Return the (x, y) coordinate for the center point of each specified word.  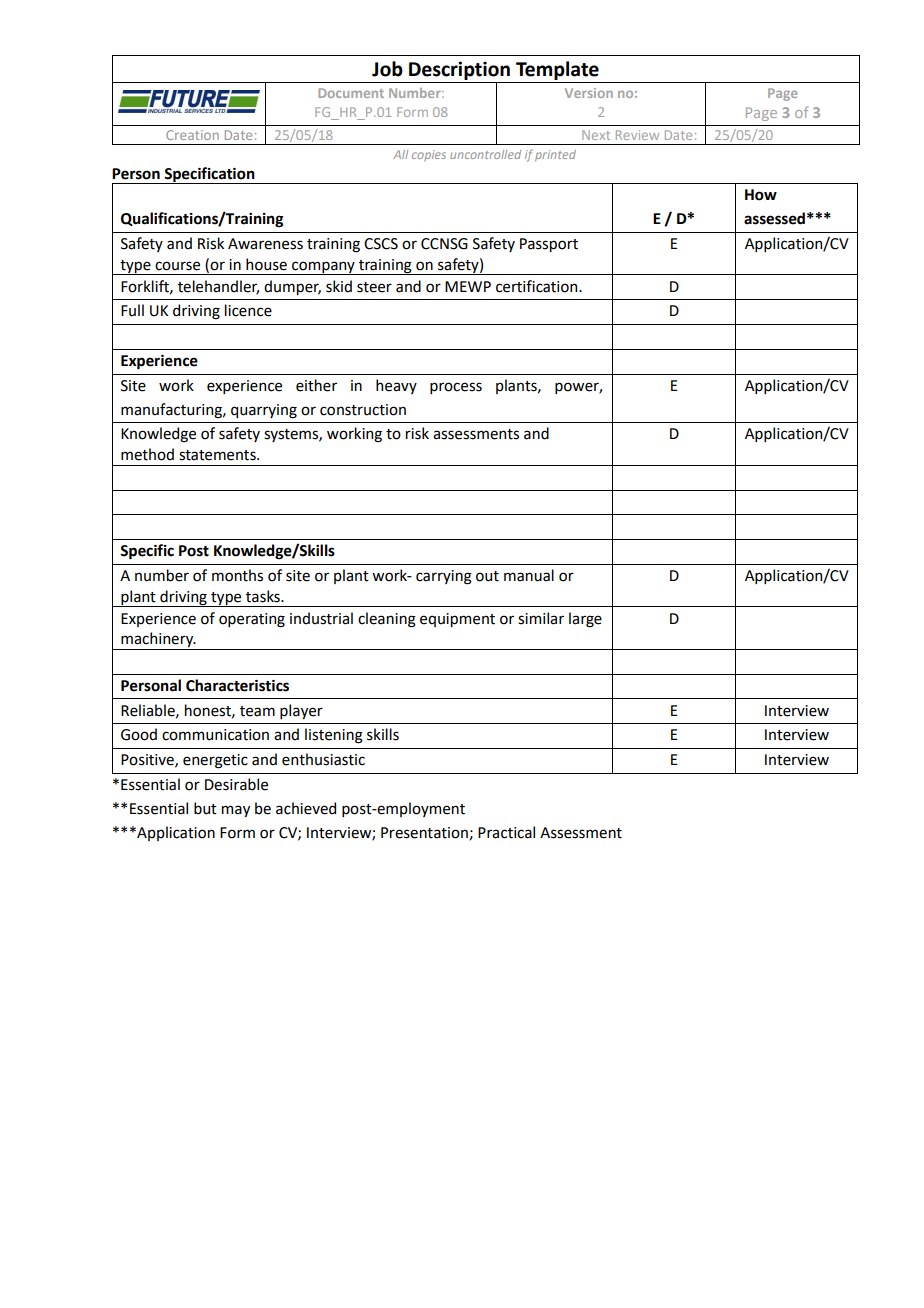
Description (459, 72)
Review (637, 135)
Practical (506, 832)
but (205, 808)
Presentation (425, 833)
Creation (192, 135)
